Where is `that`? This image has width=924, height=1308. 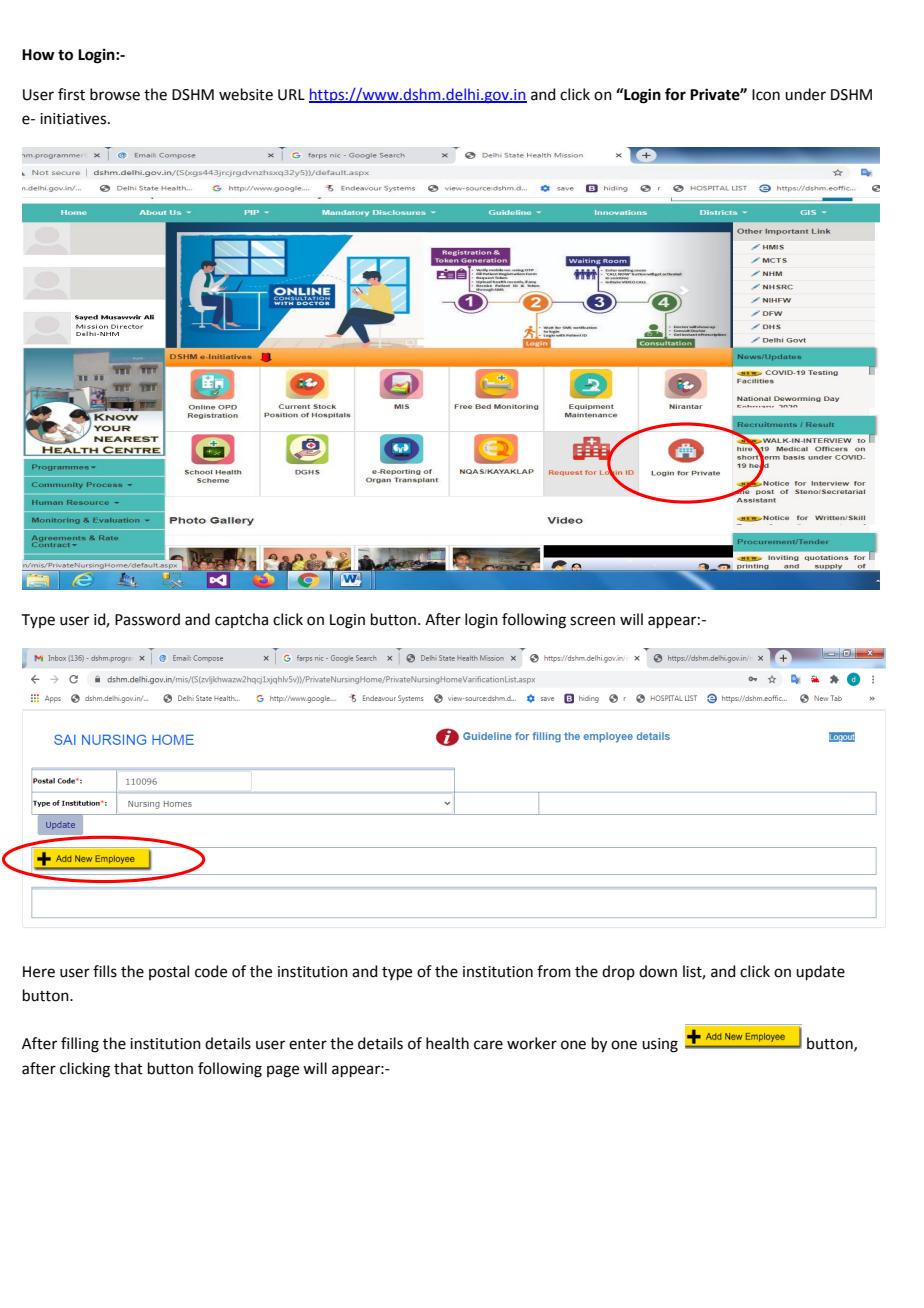
that is located at coordinates (128, 1068).
